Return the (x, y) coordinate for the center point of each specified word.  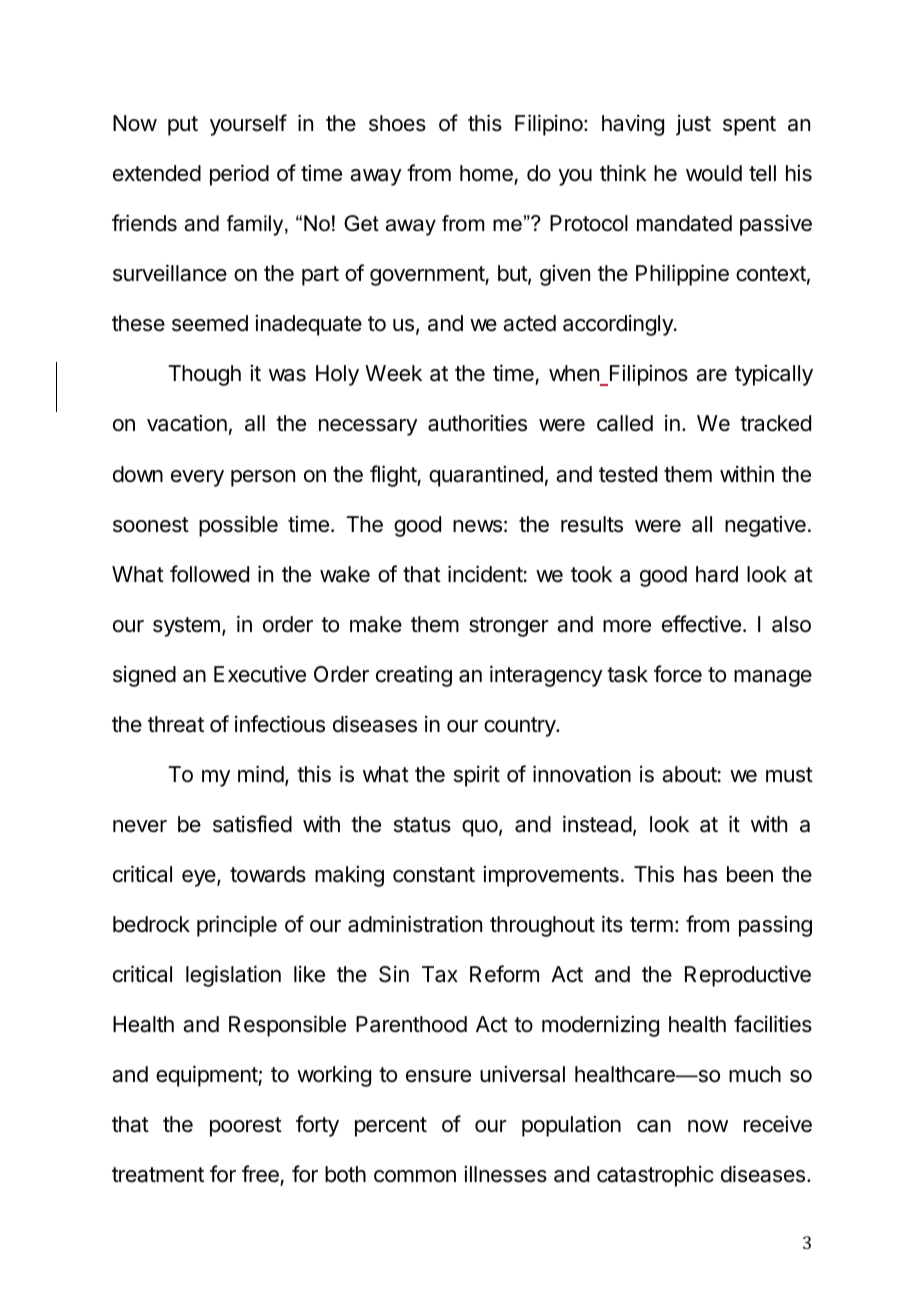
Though (204, 375)
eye (200, 878)
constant (434, 875)
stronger (508, 627)
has (700, 874)
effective (701, 624)
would (714, 173)
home (487, 175)
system (186, 627)
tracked (775, 423)
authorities (477, 423)
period (239, 175)
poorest (246, 1127)
